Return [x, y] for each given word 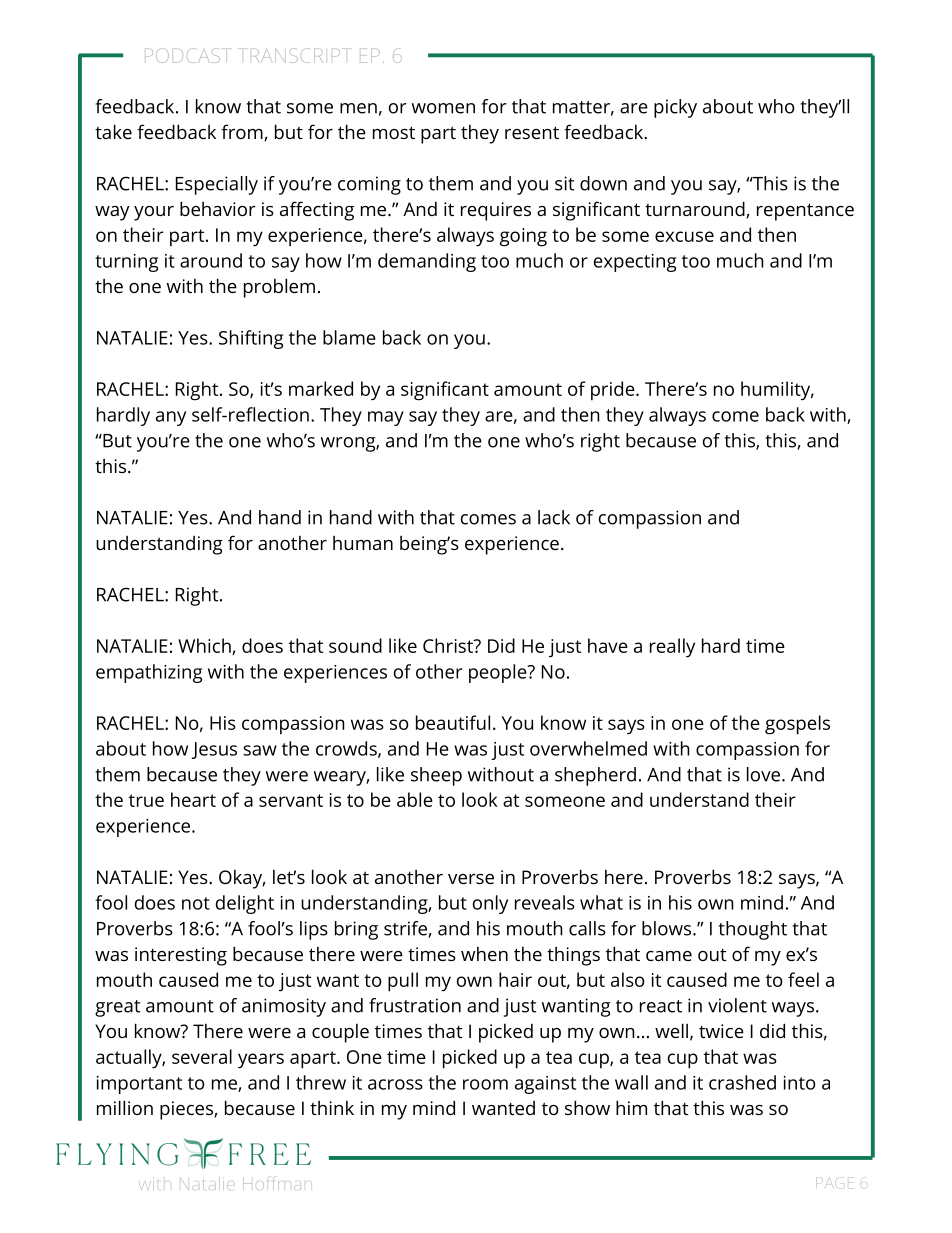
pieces [187, 1110]
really [672, 648]
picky [675, 108]
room [485, 1084]
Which [205, 646]
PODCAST [186, 55]
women [443, 108]
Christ [449, 645]
